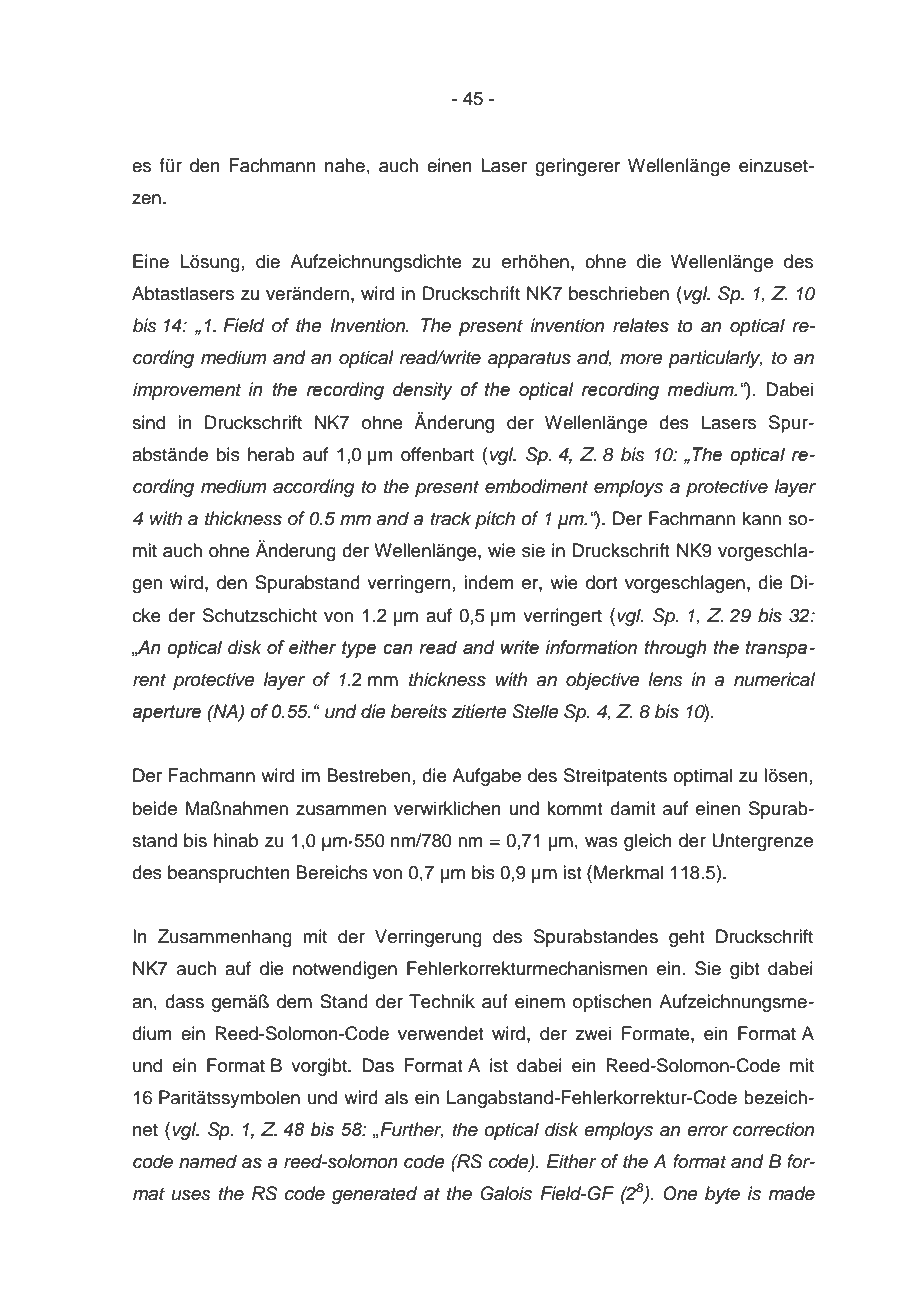 The width and height of the page is (924, 1308). I want to click on dass, so click(184, 1001).
